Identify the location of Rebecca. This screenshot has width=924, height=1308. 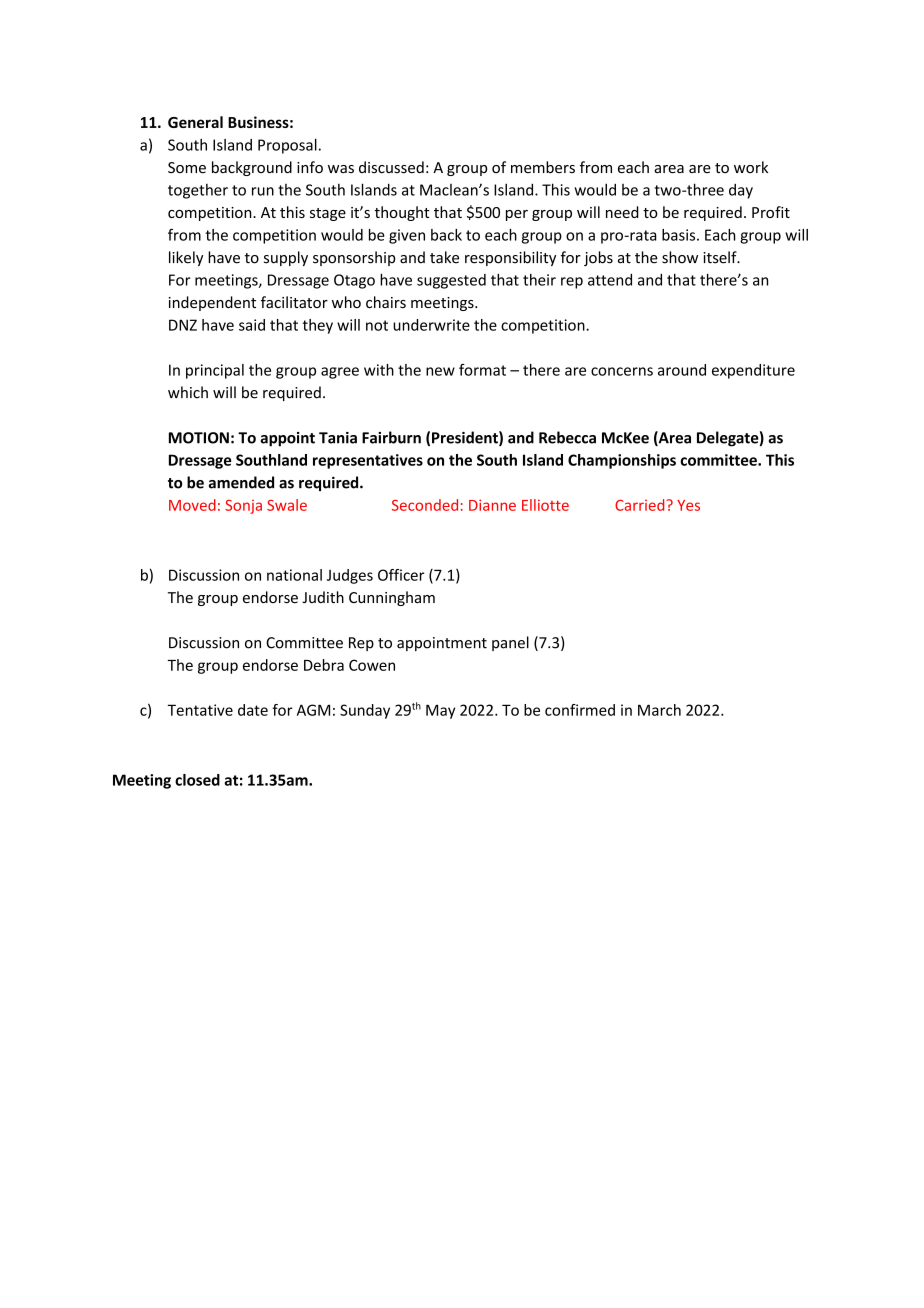
(567, 437).
